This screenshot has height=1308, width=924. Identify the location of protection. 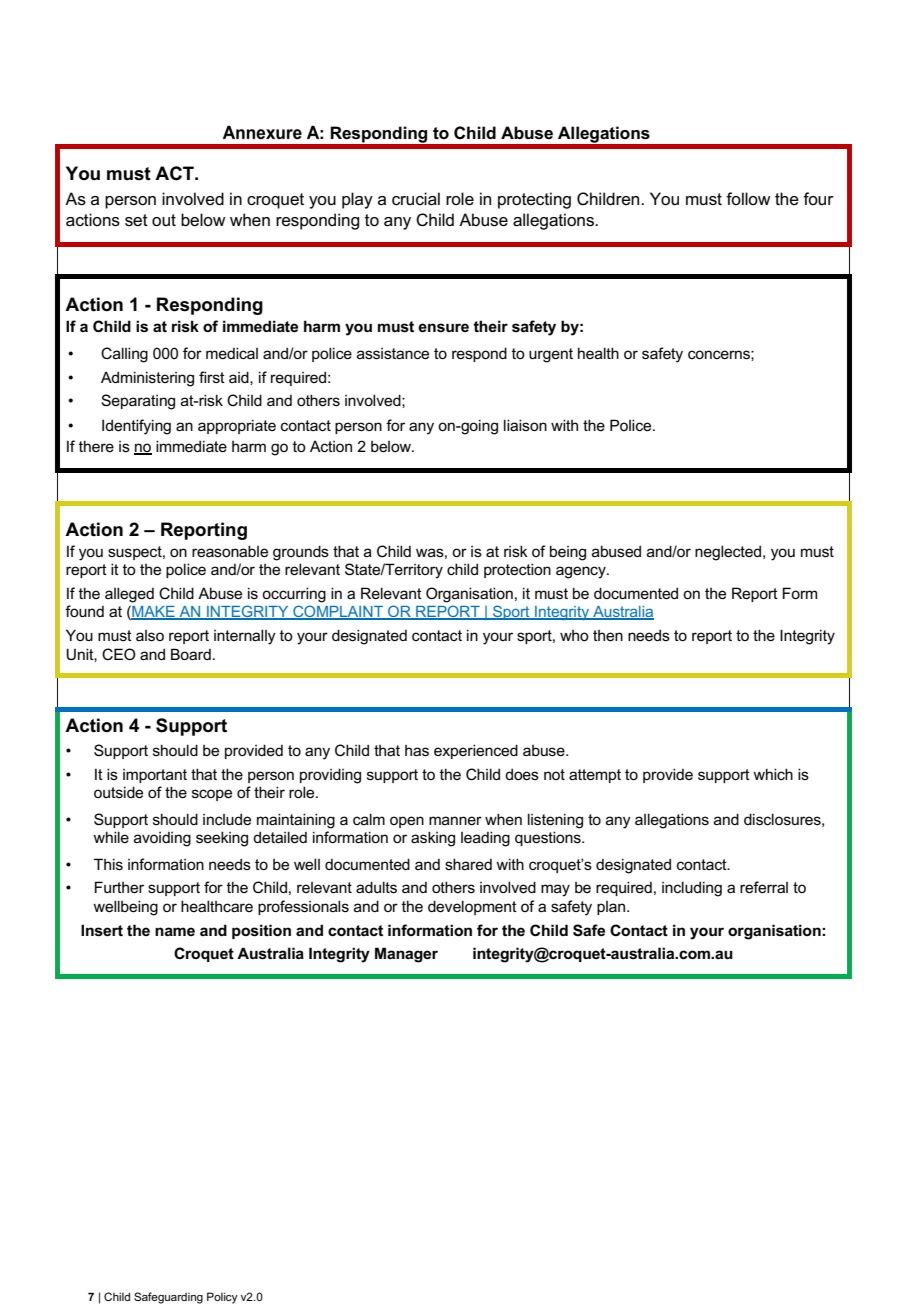
(517, 570).
